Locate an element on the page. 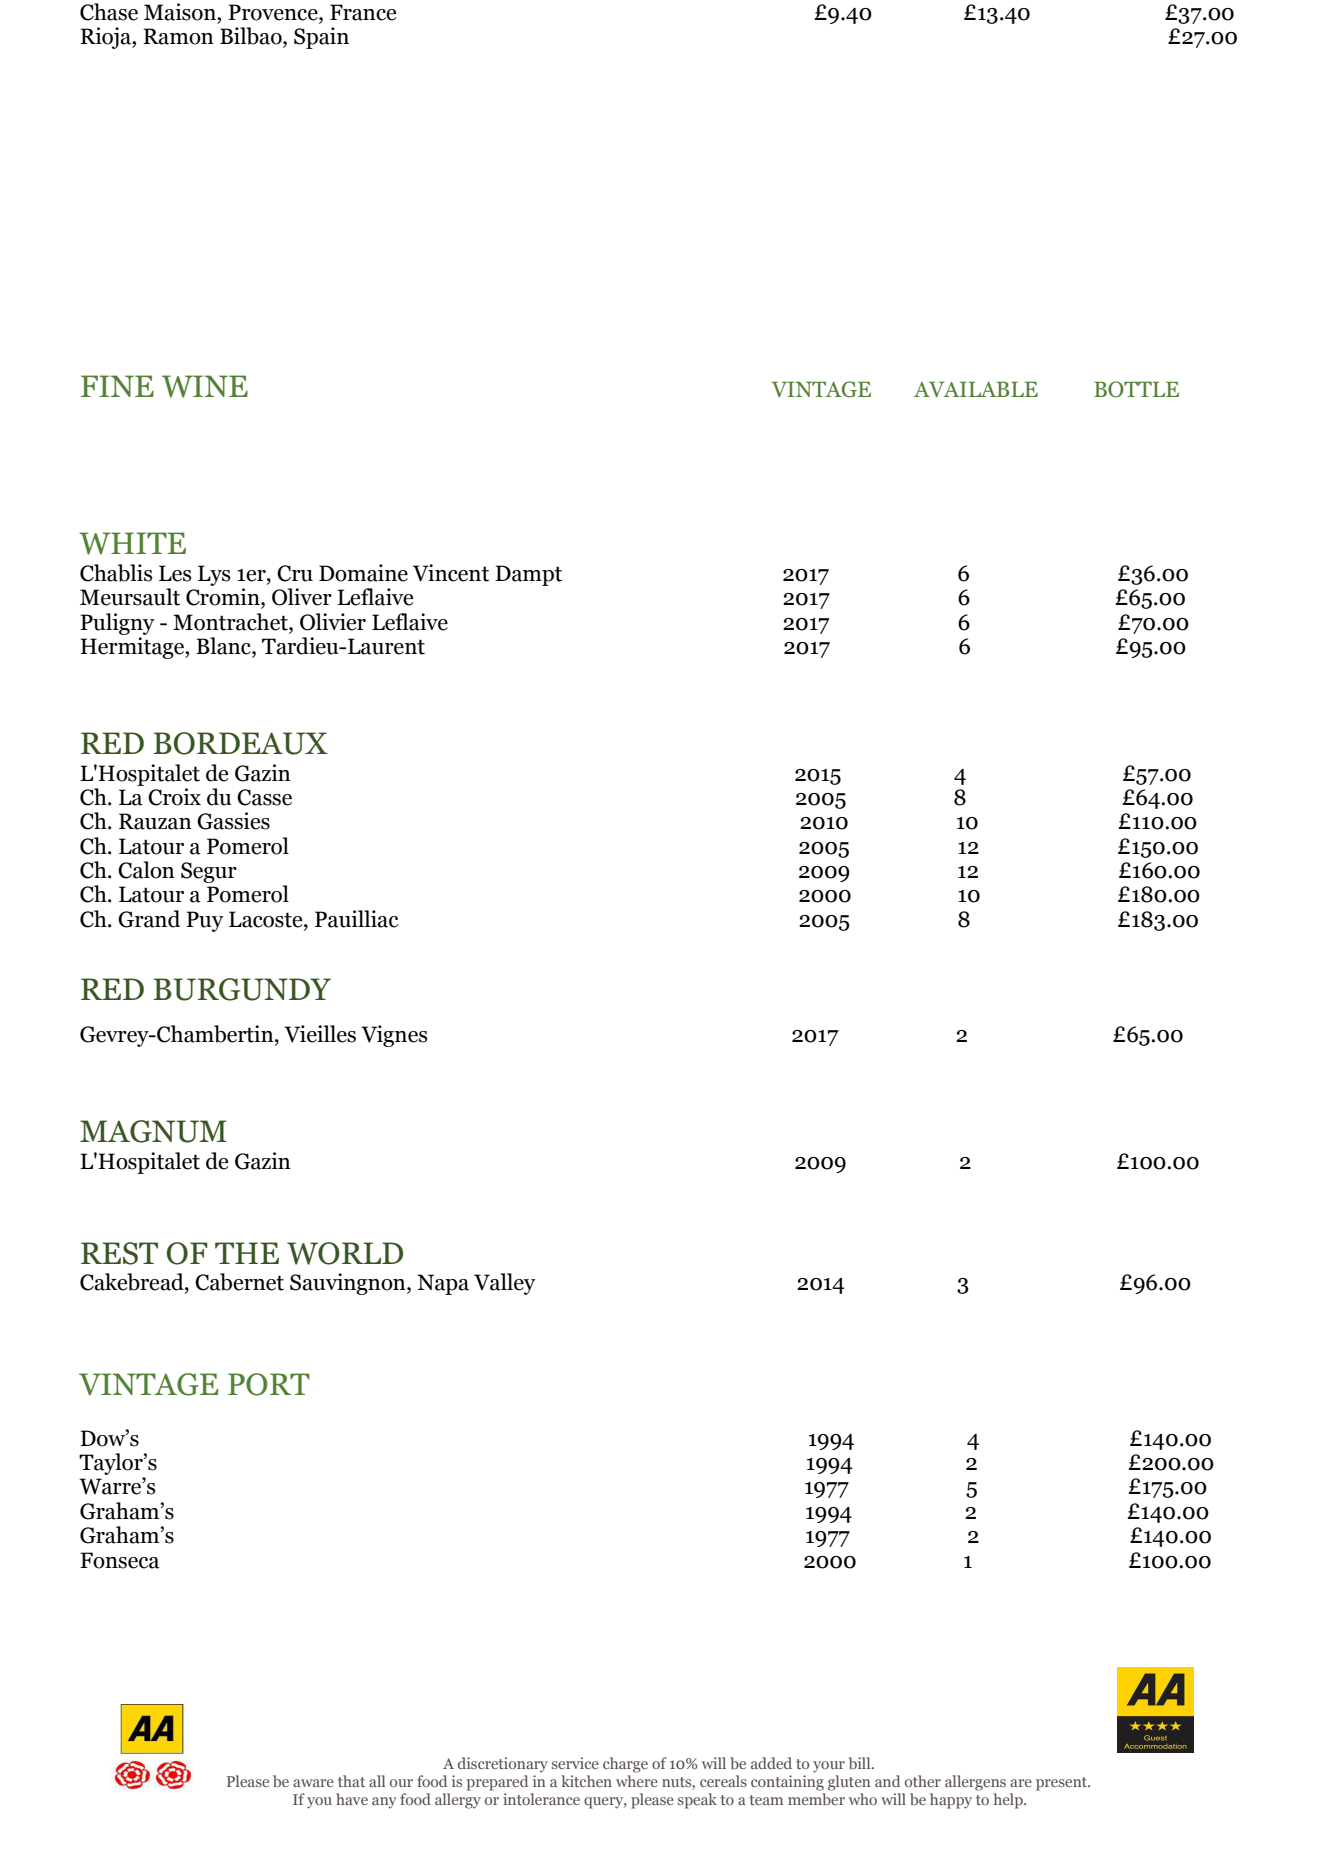 This page has height=1867, width=1319. Napa is located at coordinates (443, 1284).
